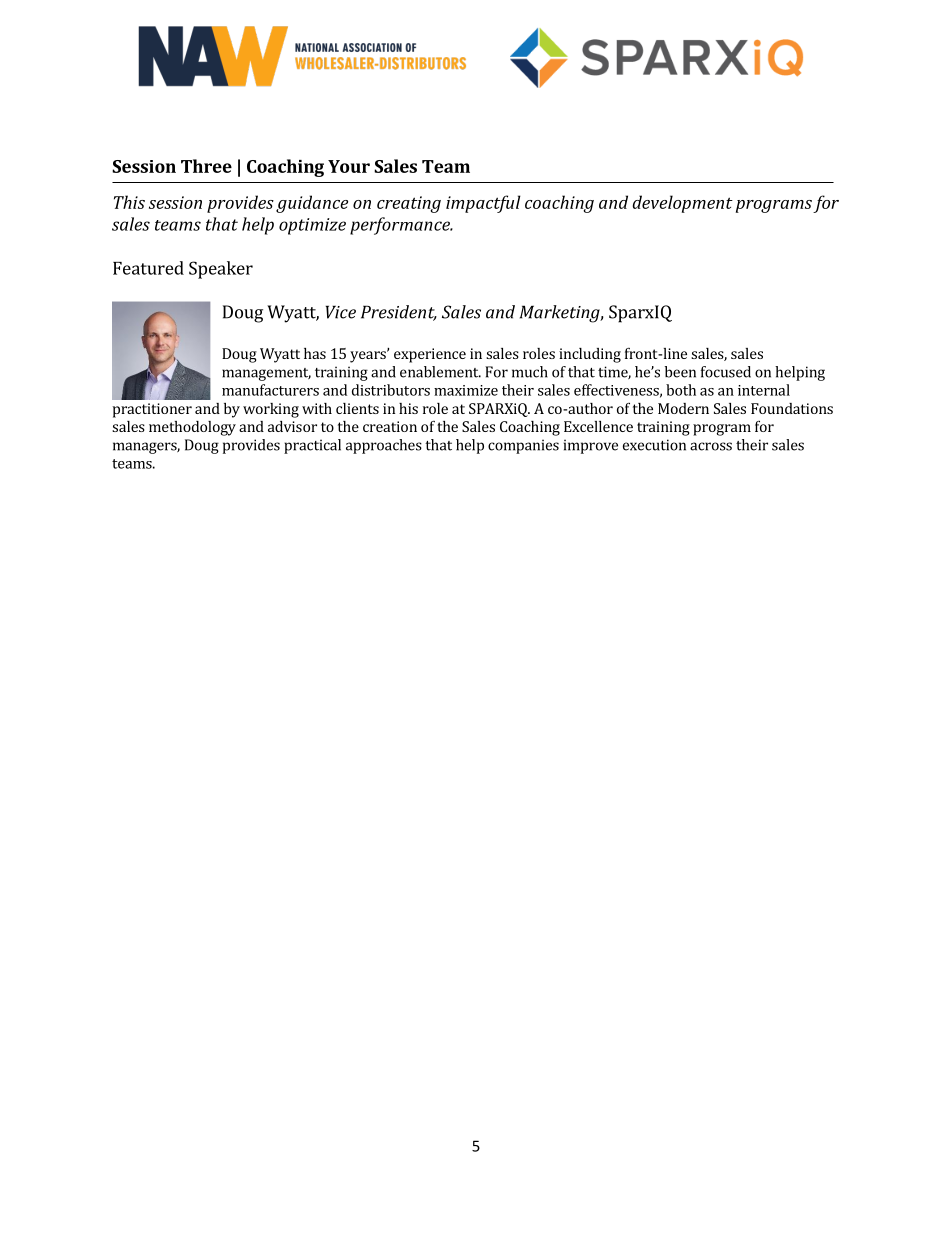 This screenshot has height=1233, width=952. I want to click on Three, so click(206, 166).
